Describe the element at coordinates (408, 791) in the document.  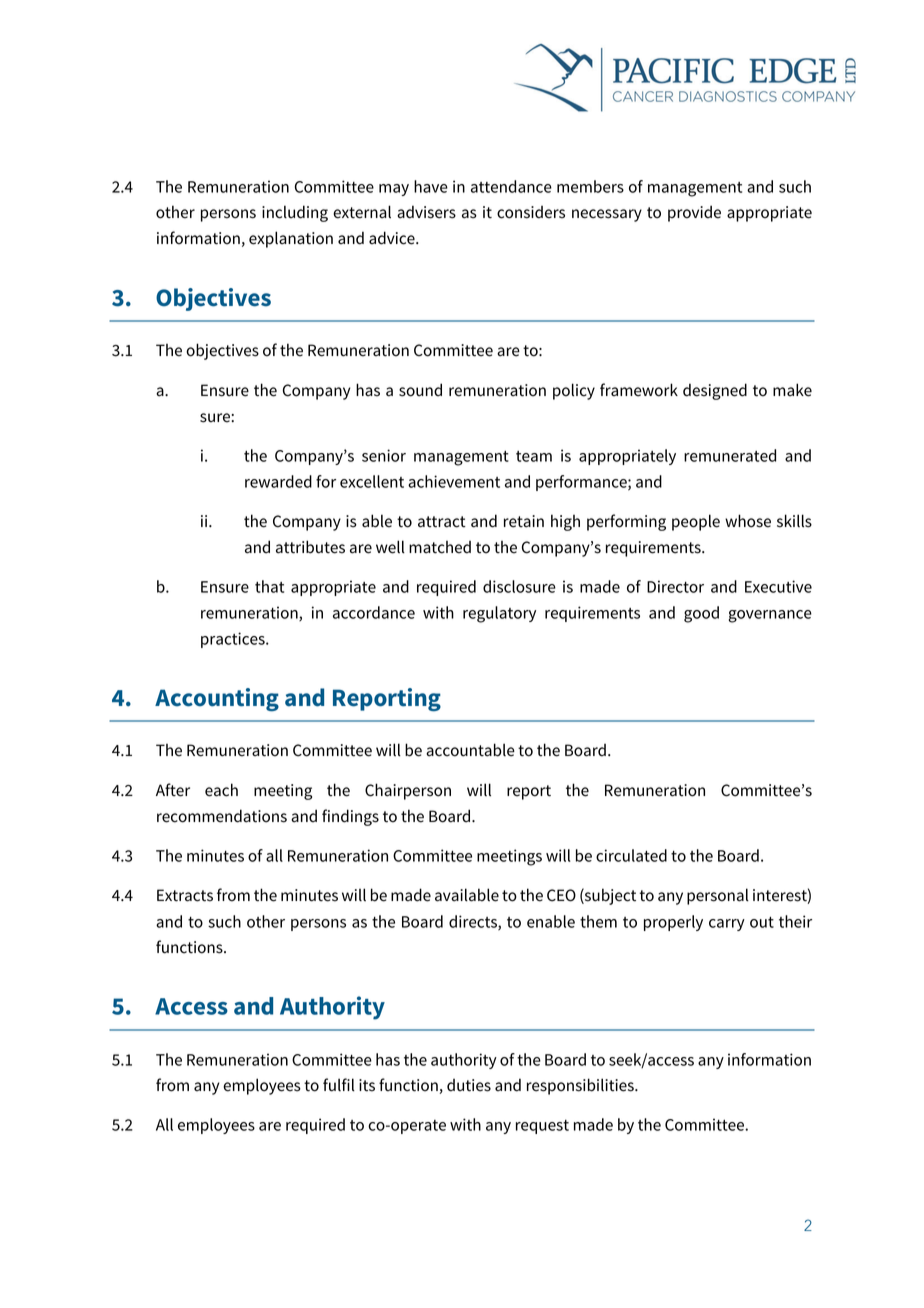
I see `Chairperson` at that location.
